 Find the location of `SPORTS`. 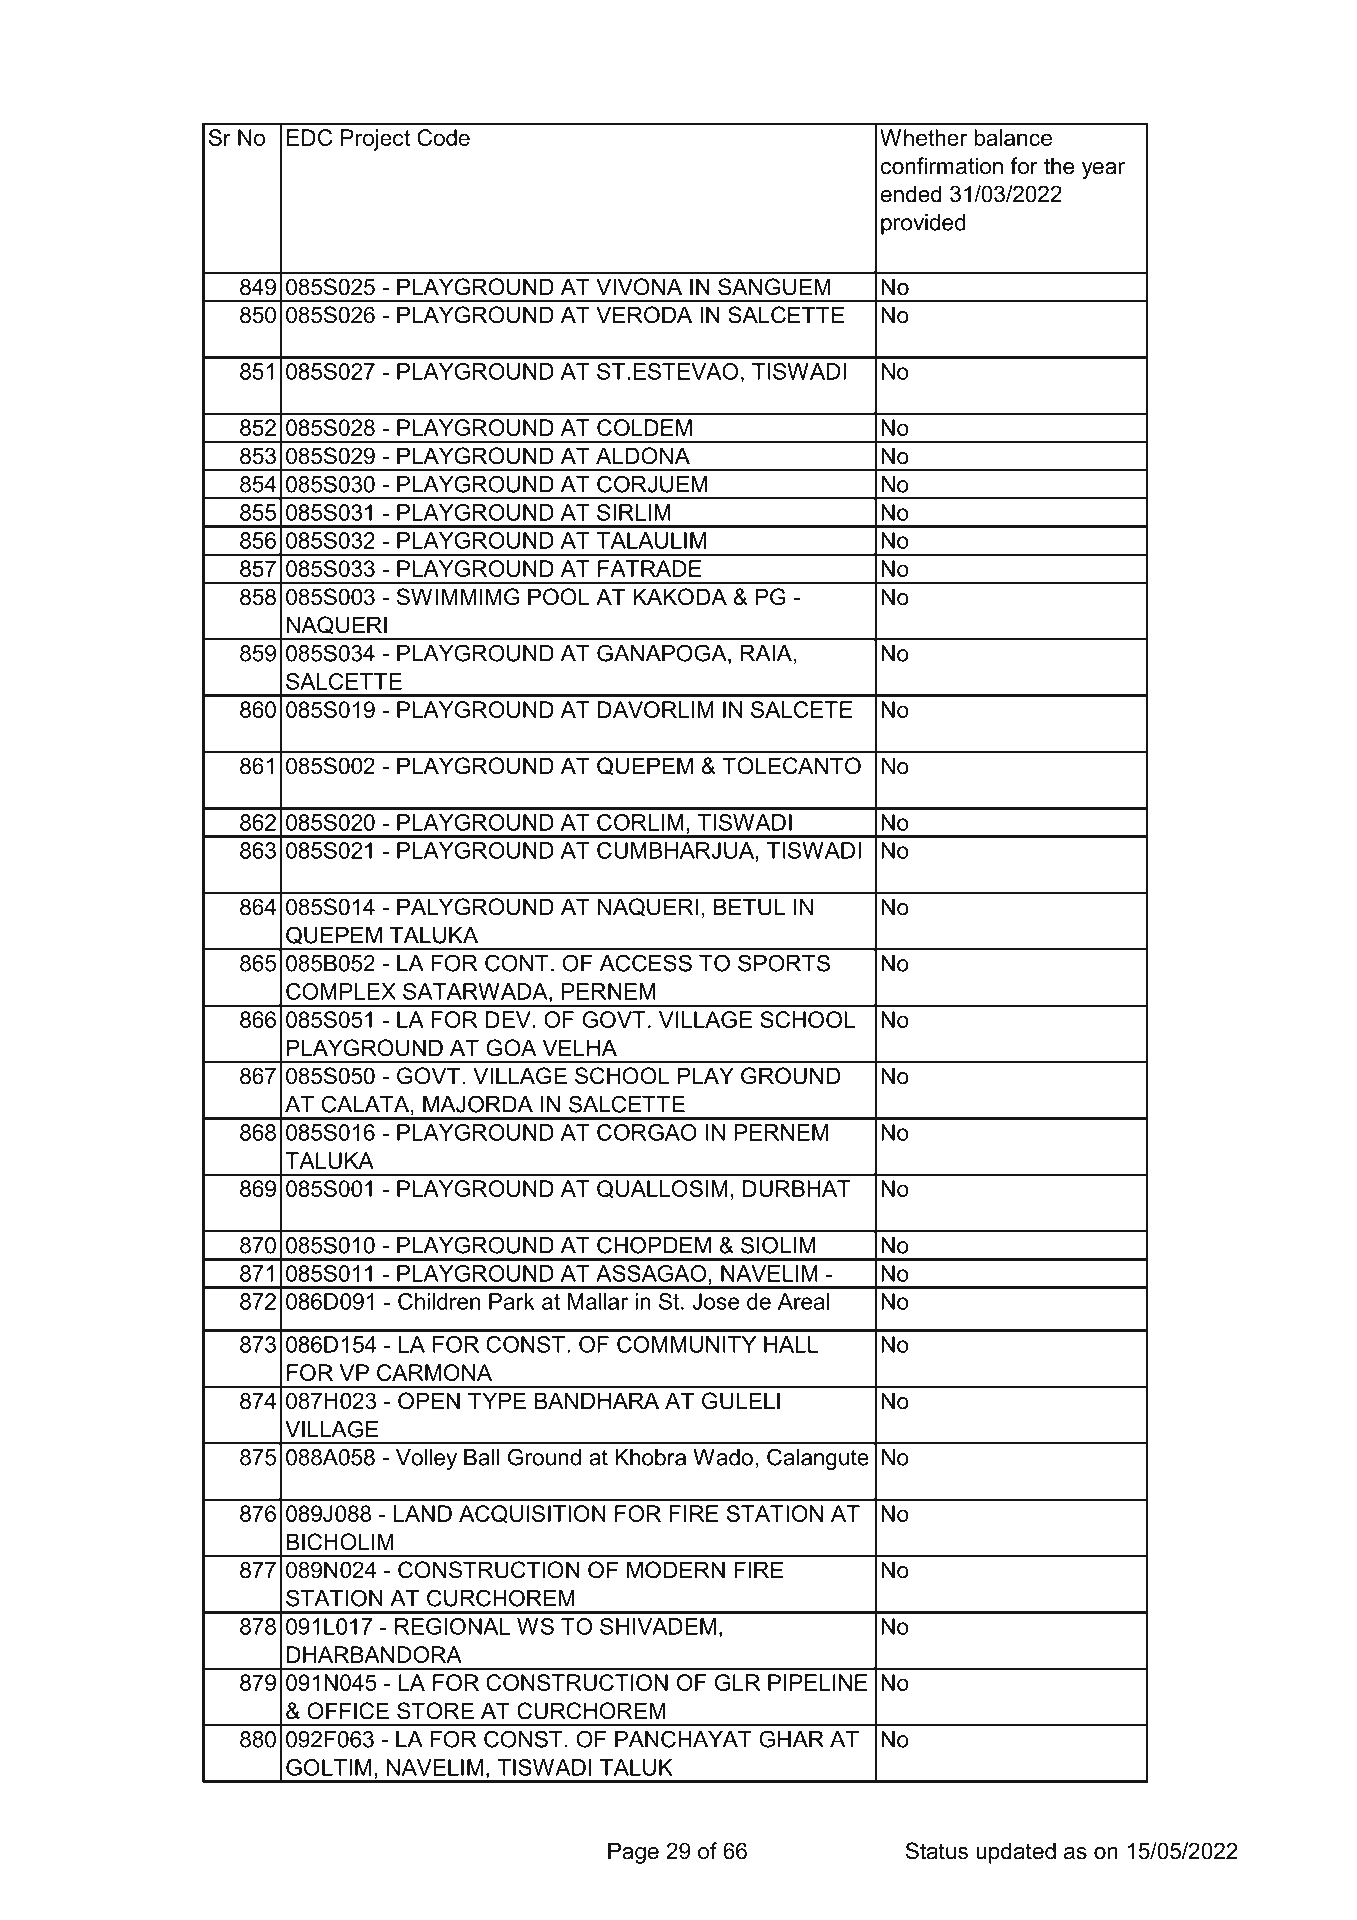

SPORTS is located at coordinates (784, 963).
